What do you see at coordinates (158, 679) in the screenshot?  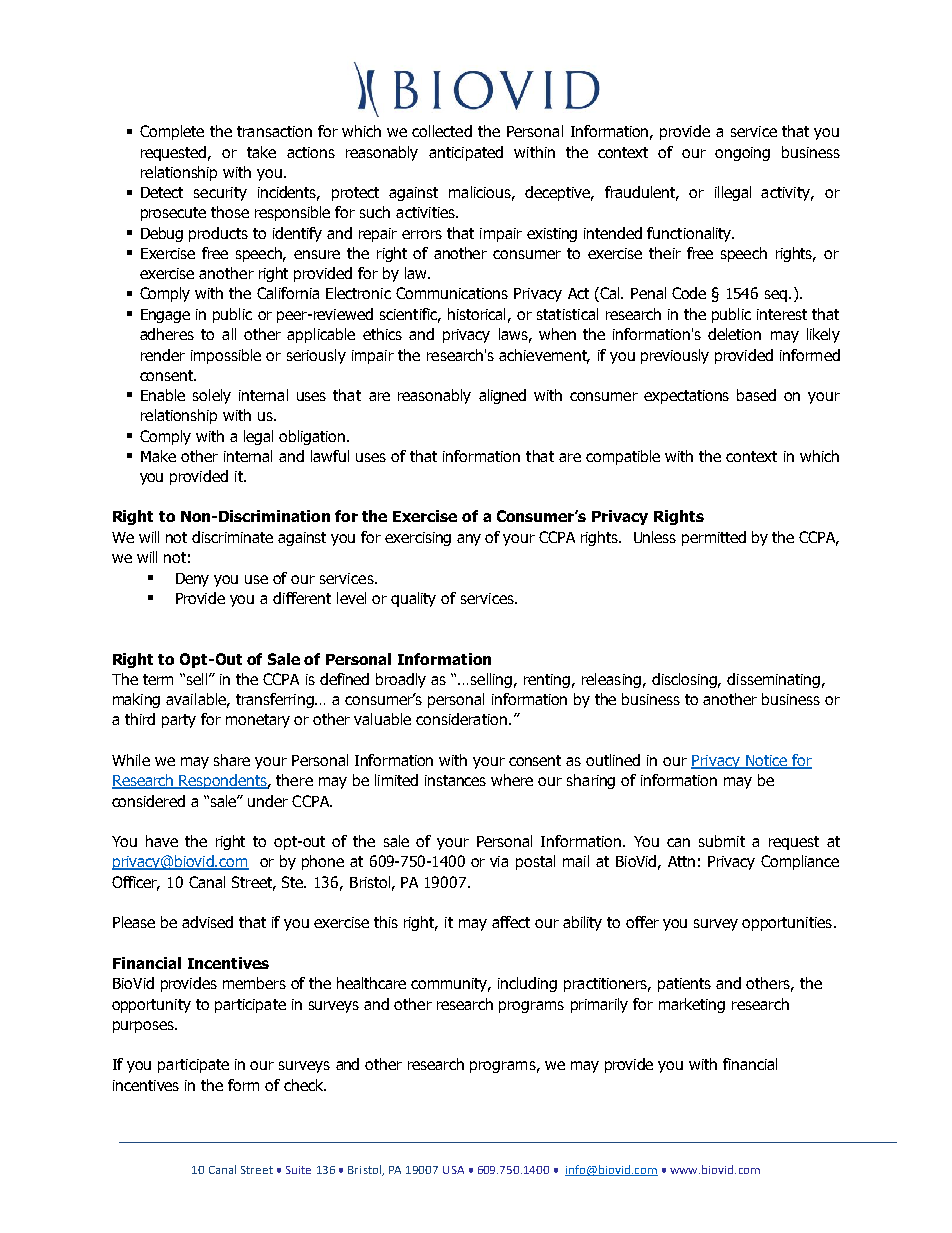 I see `term` at bounding box center [158, 679].
